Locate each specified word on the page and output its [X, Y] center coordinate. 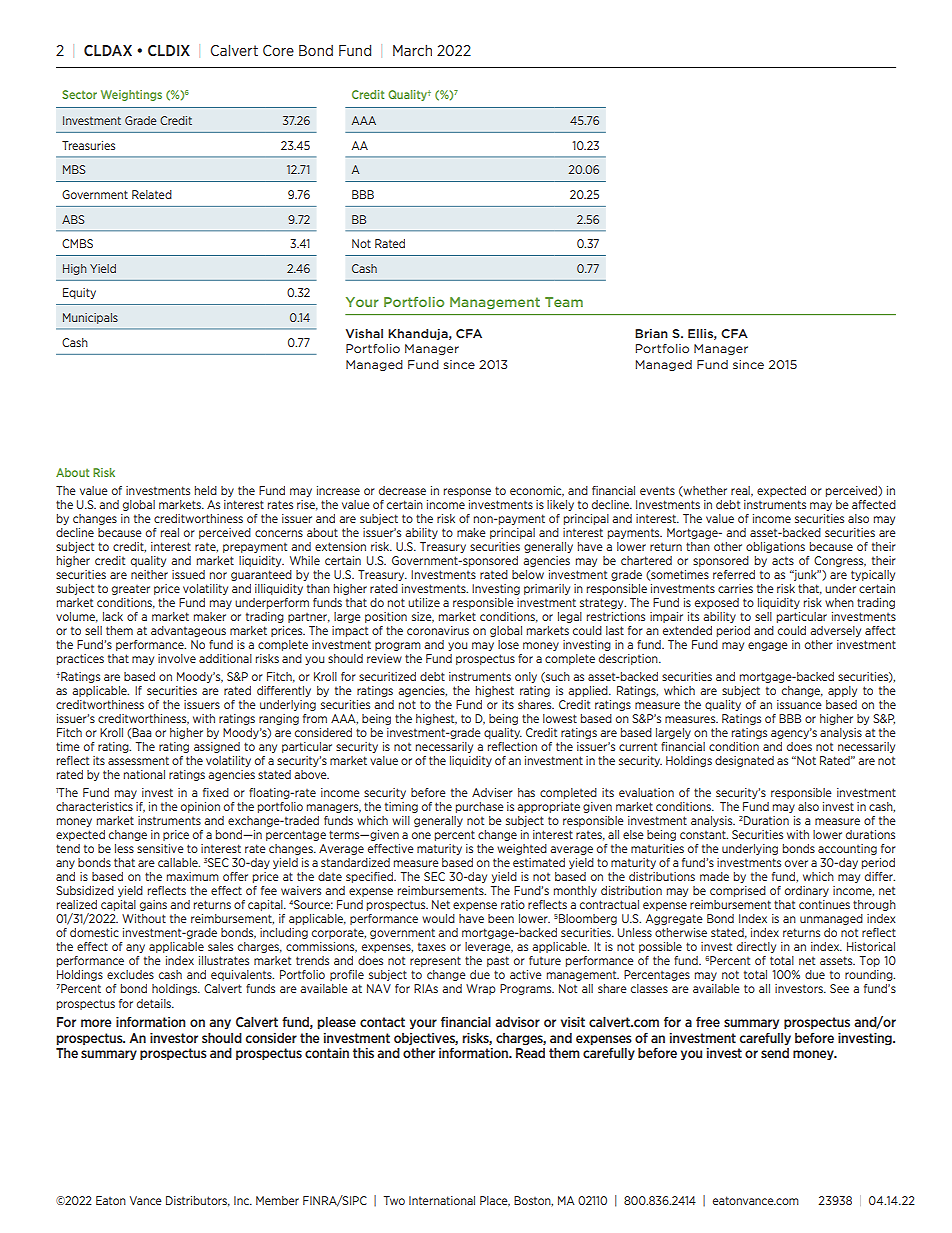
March [412, 50]
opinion [200, 807]
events [657, 491]
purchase [480, 807]
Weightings [131, 95]
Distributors [198, 1201]
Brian [651, 333]
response [467, 492]
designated [744, 761]
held [206, 490]
